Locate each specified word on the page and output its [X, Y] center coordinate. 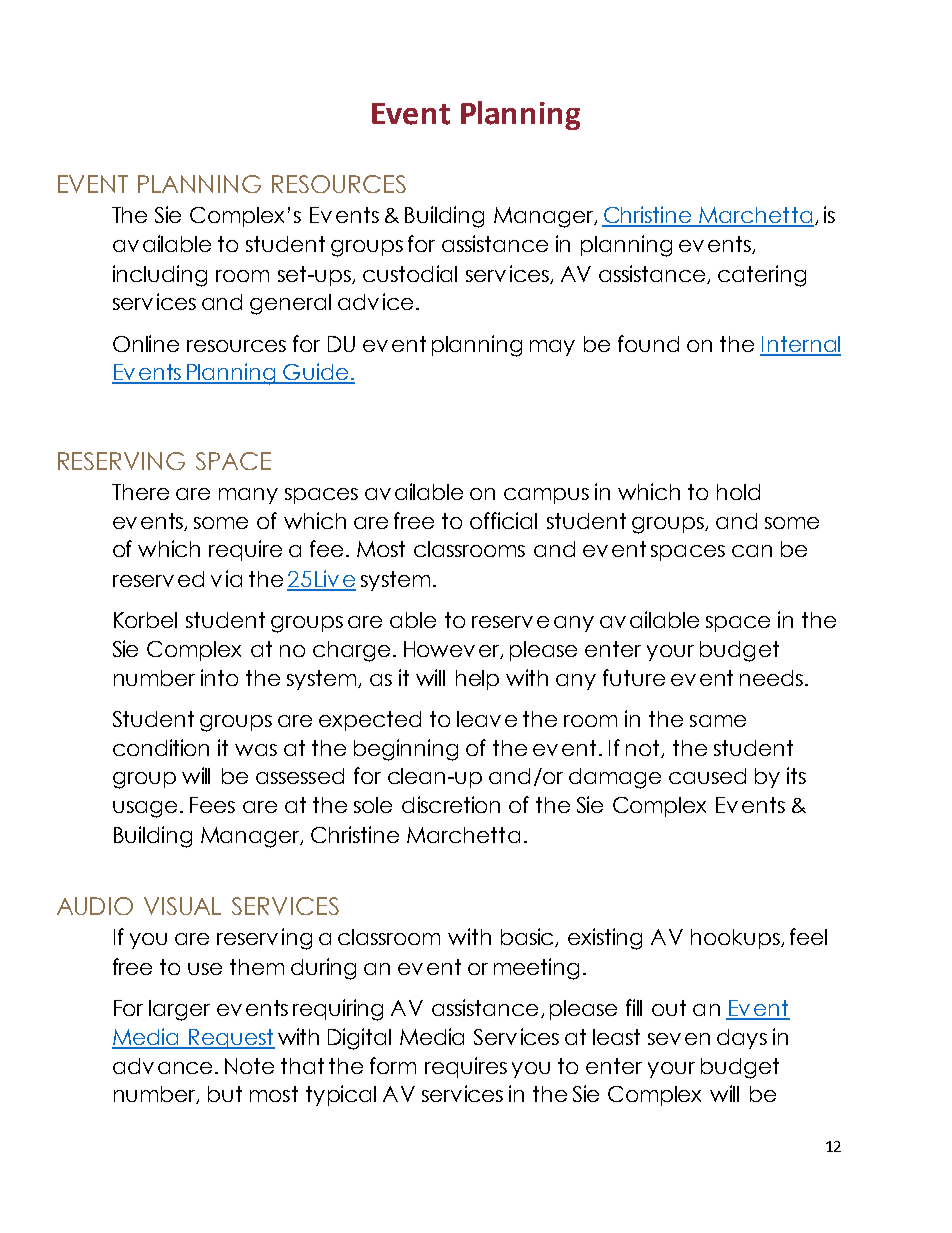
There [140, 492]
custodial [410, 273]
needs [771, 678]
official [503, 520]
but [225, 1094]
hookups [736, 939]
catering [762, 276]
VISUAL [182, 906]
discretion [451, 804]
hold [738, 492]
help [477, 680]
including [160, 276]
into [219, 677]
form [393, 1065]
